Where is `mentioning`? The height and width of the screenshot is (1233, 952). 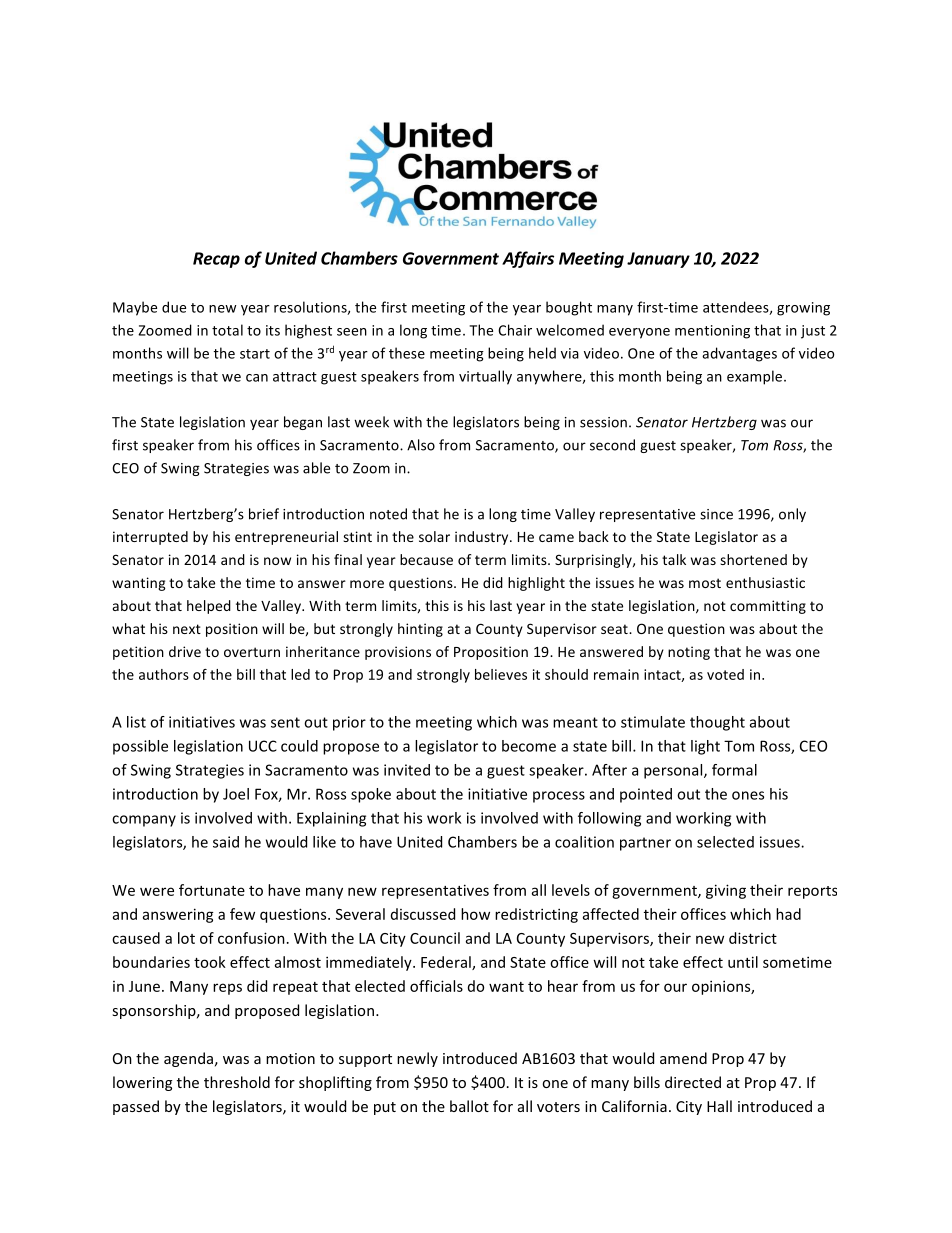
mentioning is located at coordinates (712, 332).
